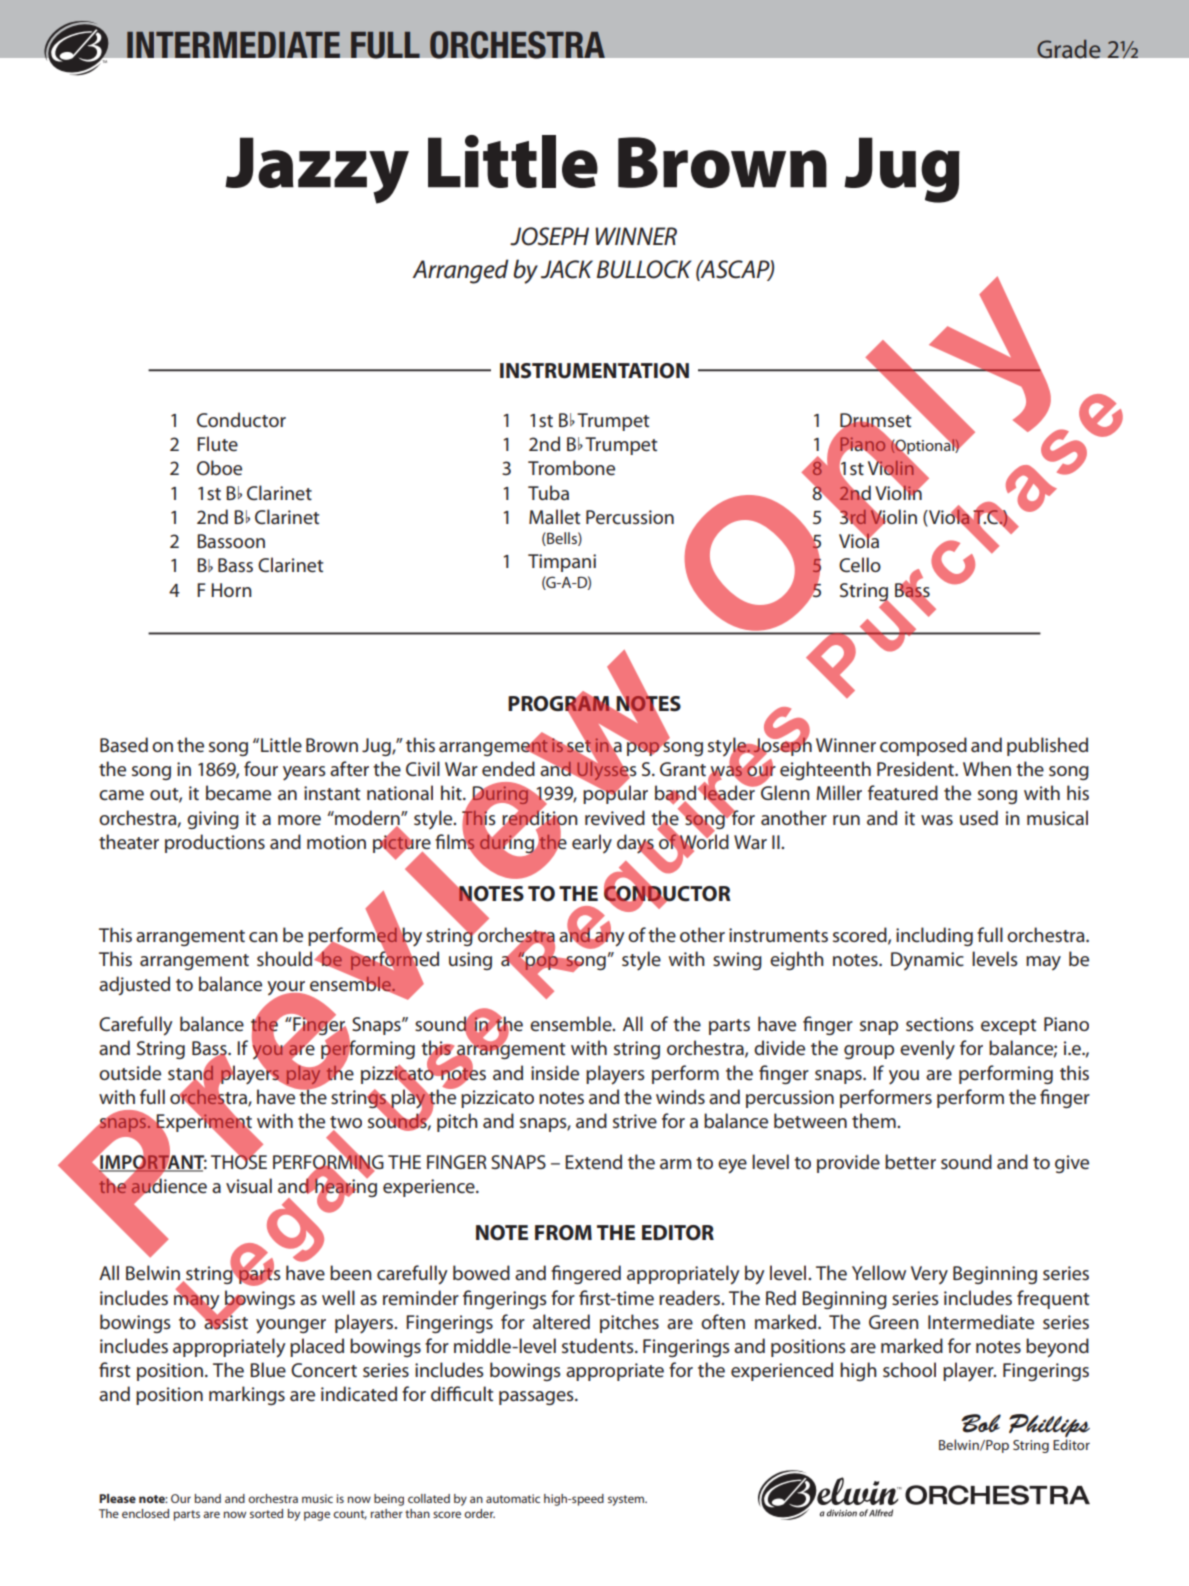 This page has height=1586, width=1189. I want to click on system, so click(627, 1500).
